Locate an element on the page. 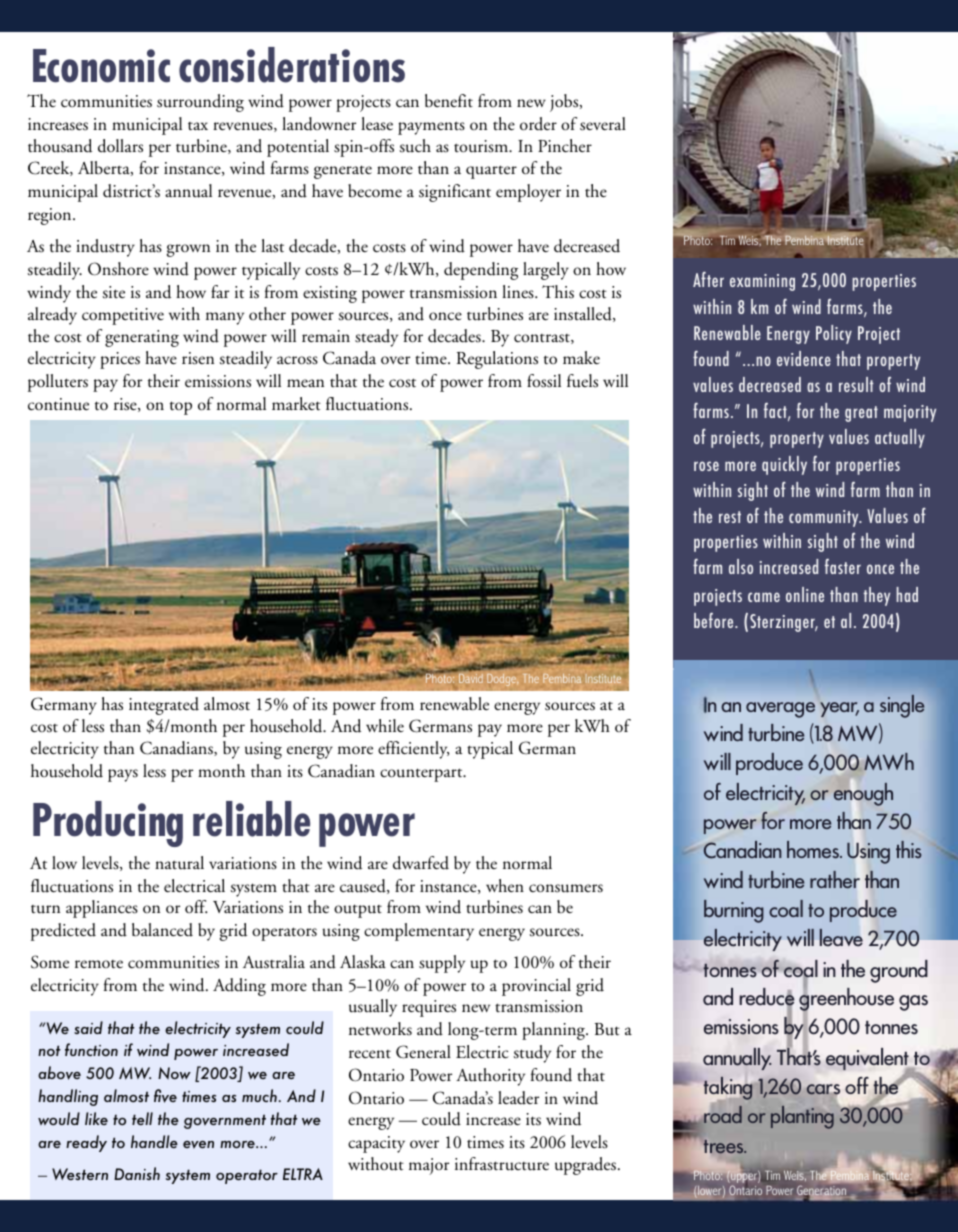 This document has width=958, height=1232. integrated is located at coordinates (164, 706).
